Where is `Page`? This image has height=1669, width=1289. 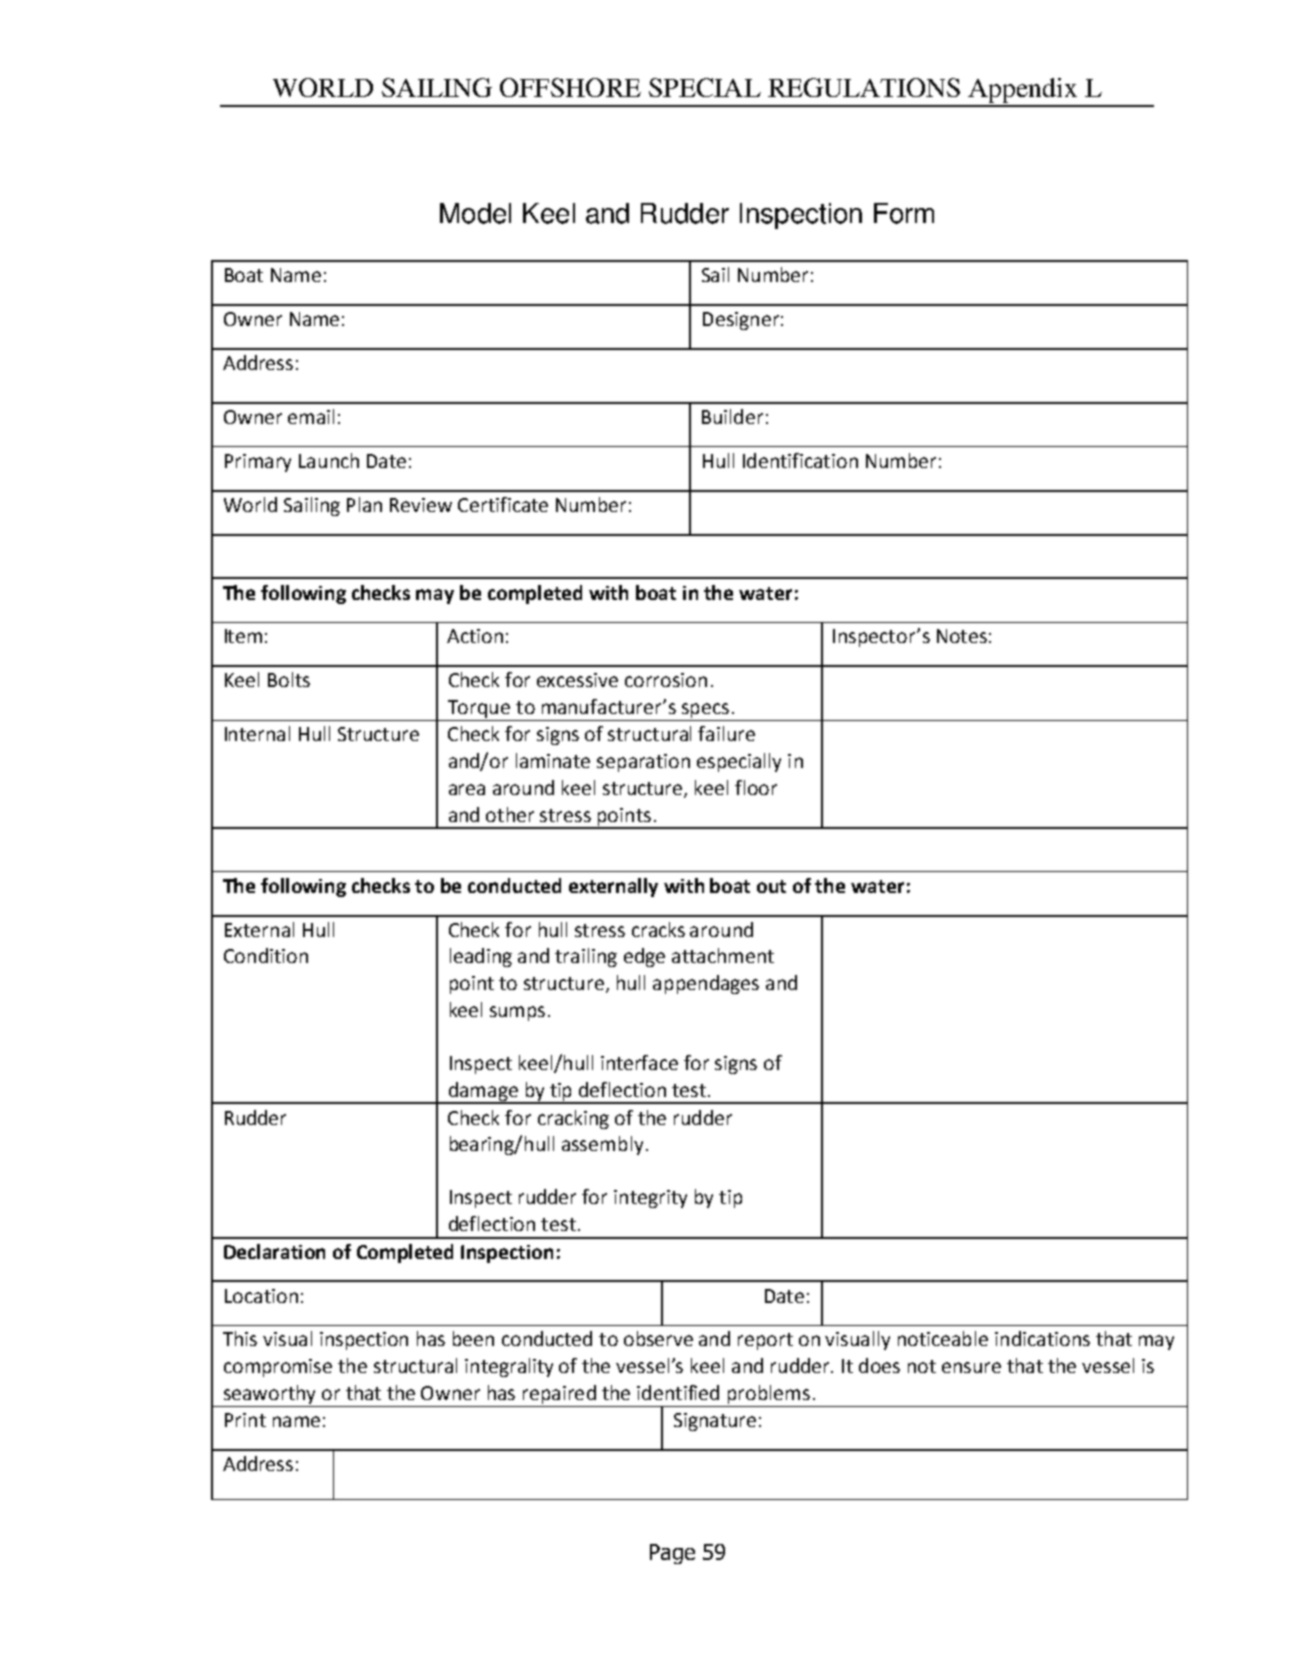
Page is located at coordinates (672, 1554).
